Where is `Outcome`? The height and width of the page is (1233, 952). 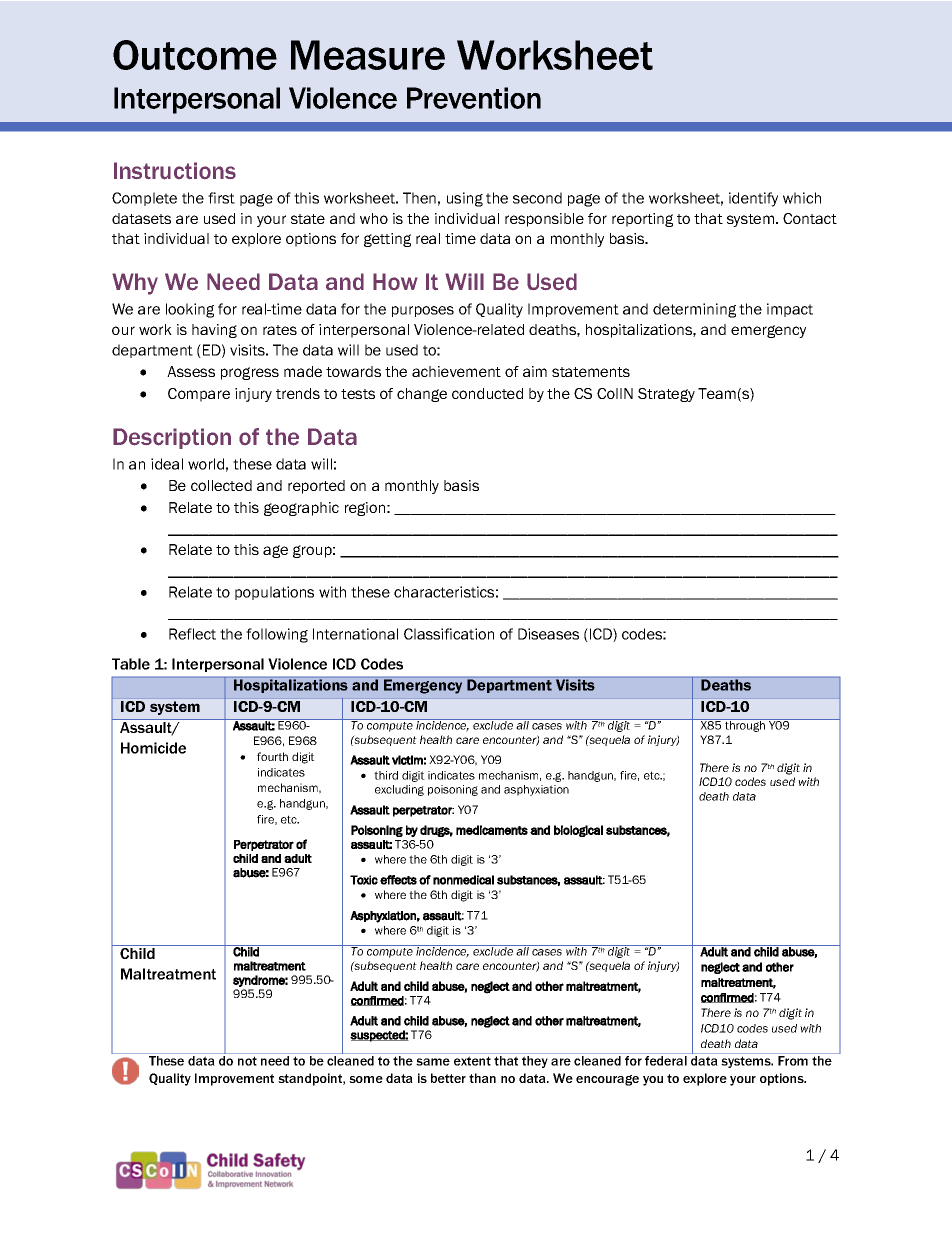
Outcome is located at coordinates (195, 55).
